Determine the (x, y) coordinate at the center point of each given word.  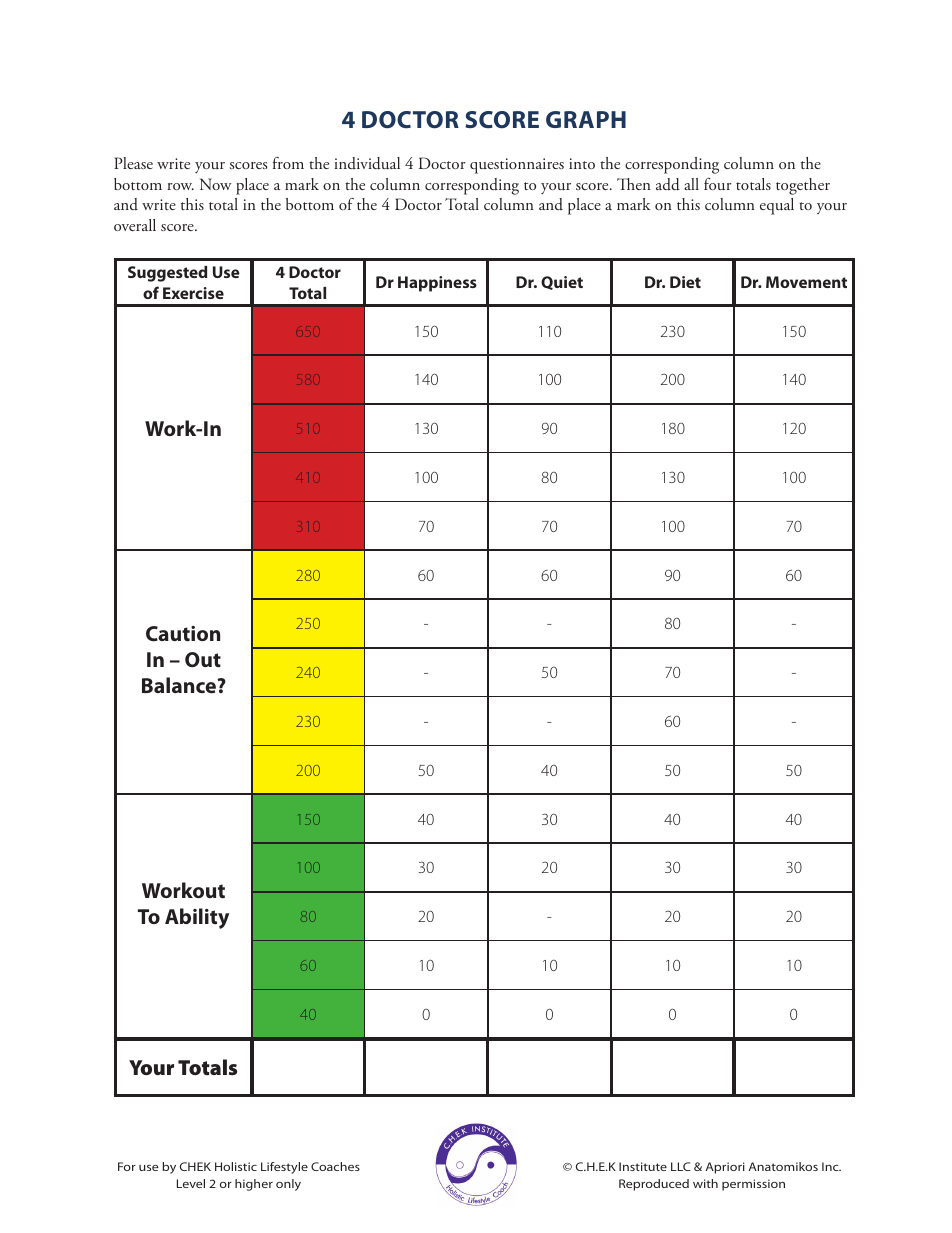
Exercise (193, 293)
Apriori (725, 1168)
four (718, 184)
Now (216, 184)
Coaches (335, 1166)
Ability (197, 918)
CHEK (195, 1166)
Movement (806, 282)
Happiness (437, 284)
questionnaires (517, 166)
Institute (643, 1166)
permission (753, 1185)
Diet (685, 282)
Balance (180, 685)
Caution (183, 633)
